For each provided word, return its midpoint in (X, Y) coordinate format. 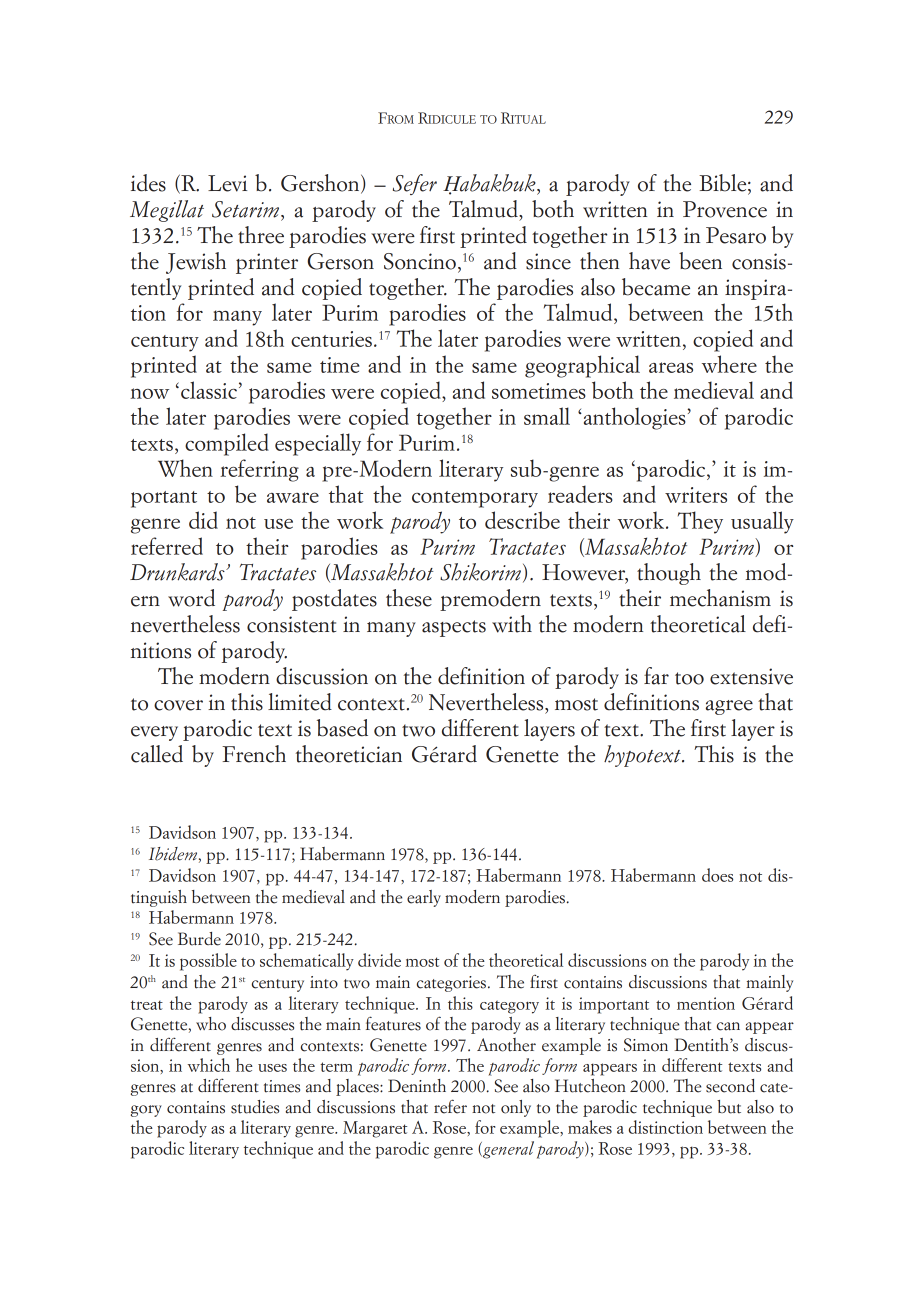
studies (255, 1107)
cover (178, 705)
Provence (725, 209)
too (689, 678)
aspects (454, 628)
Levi (227, 183)
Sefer (415, 184)
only (516, 1108)
